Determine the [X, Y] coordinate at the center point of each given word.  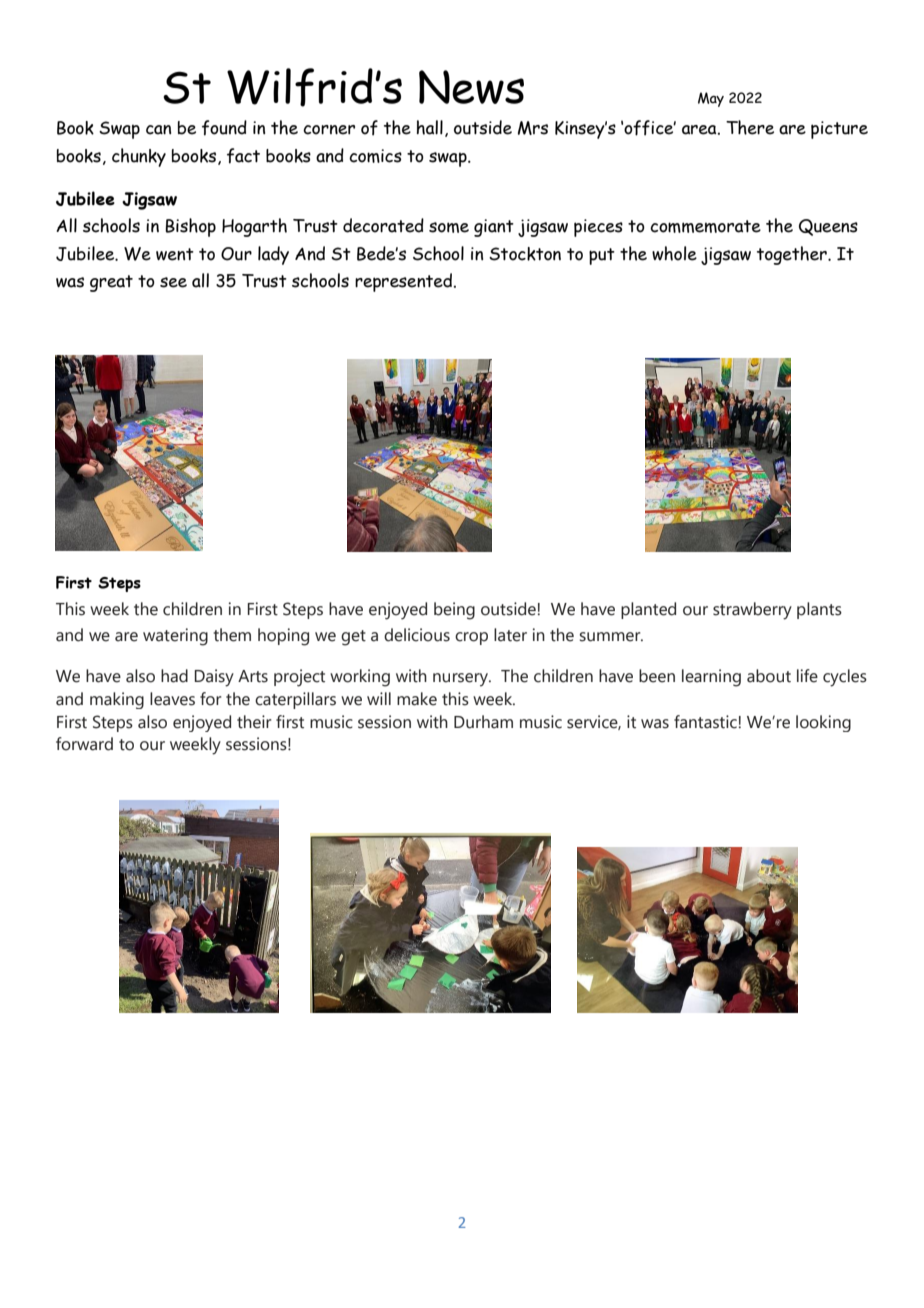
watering [175, 637]
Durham [483, 722]
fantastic [705, 722]
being [454, 611]
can [158, 130]
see [173, 282]
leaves [172, 699]
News [471, 87]
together [793, 255]
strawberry [752, 611]
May [711, 99]
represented [403, 282]
